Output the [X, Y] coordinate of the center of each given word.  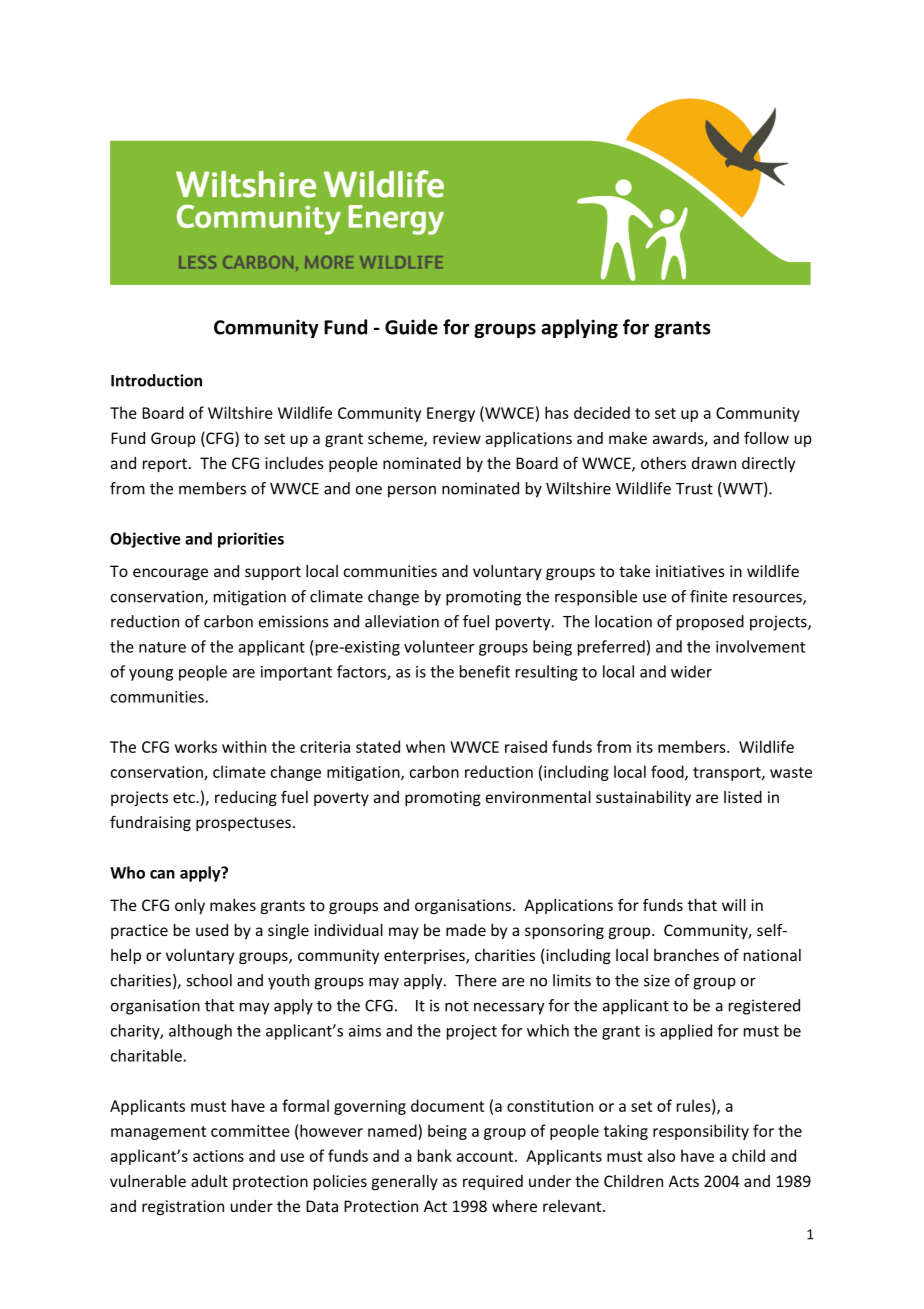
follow [766, 437]
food [668, 772]
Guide [411, 327]
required [493, 1182]
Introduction [156, 380]
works [196, 746]
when [425, 746]
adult [209, 1181]
